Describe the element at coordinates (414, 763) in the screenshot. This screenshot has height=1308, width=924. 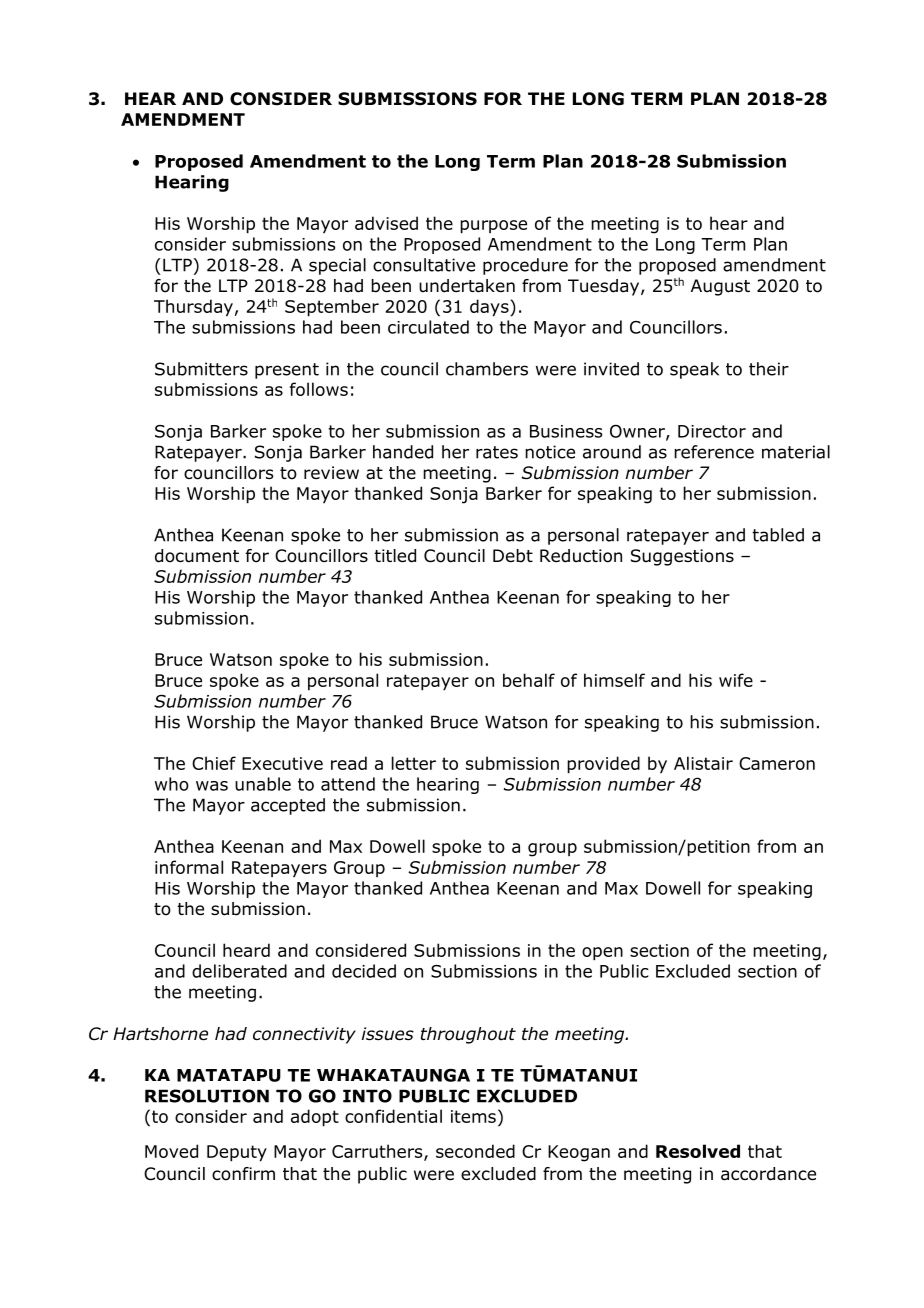
I see `letter` at that location.
